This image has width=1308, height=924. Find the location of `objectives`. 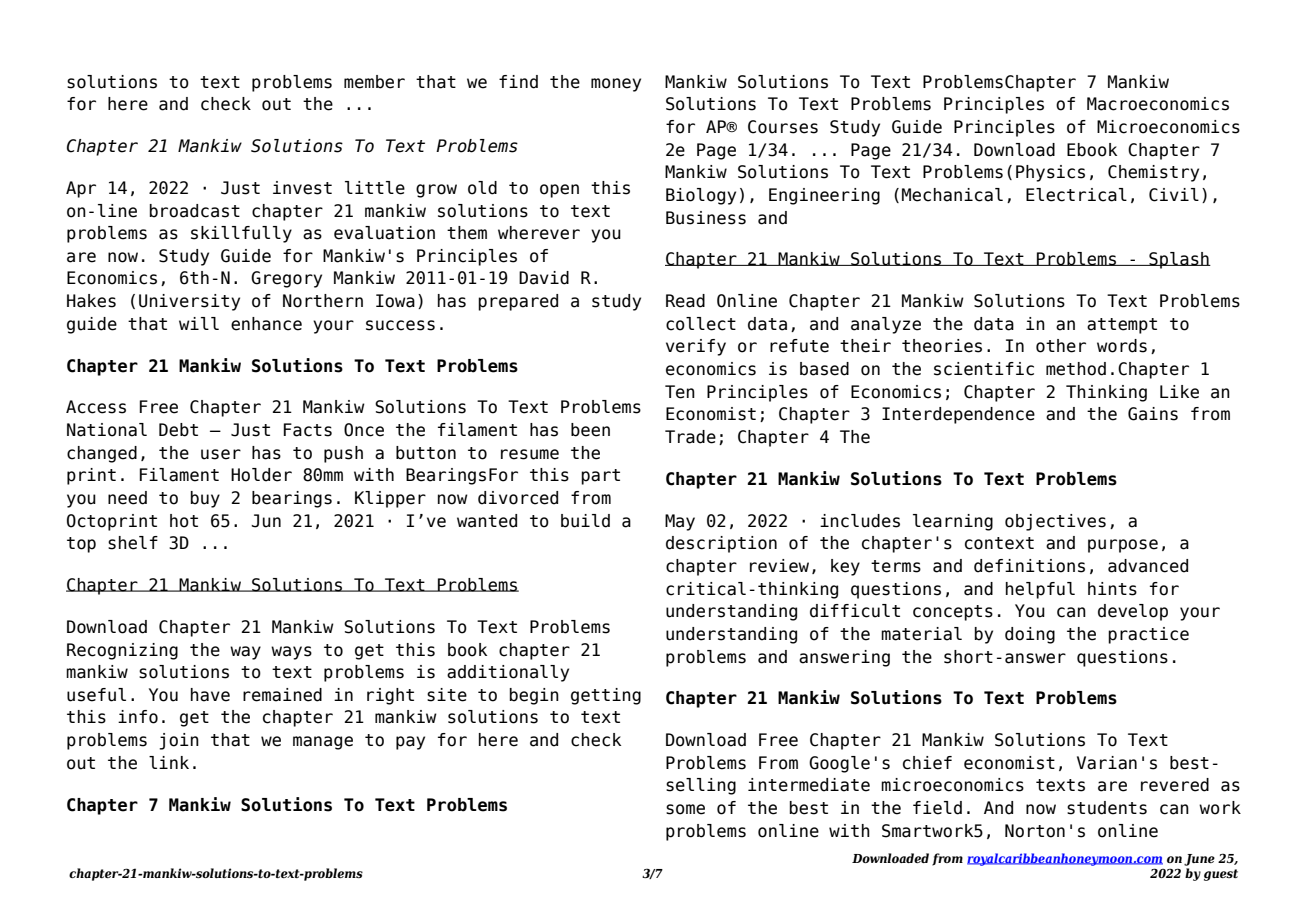

objectives is located at coordinates (1055, 522).
